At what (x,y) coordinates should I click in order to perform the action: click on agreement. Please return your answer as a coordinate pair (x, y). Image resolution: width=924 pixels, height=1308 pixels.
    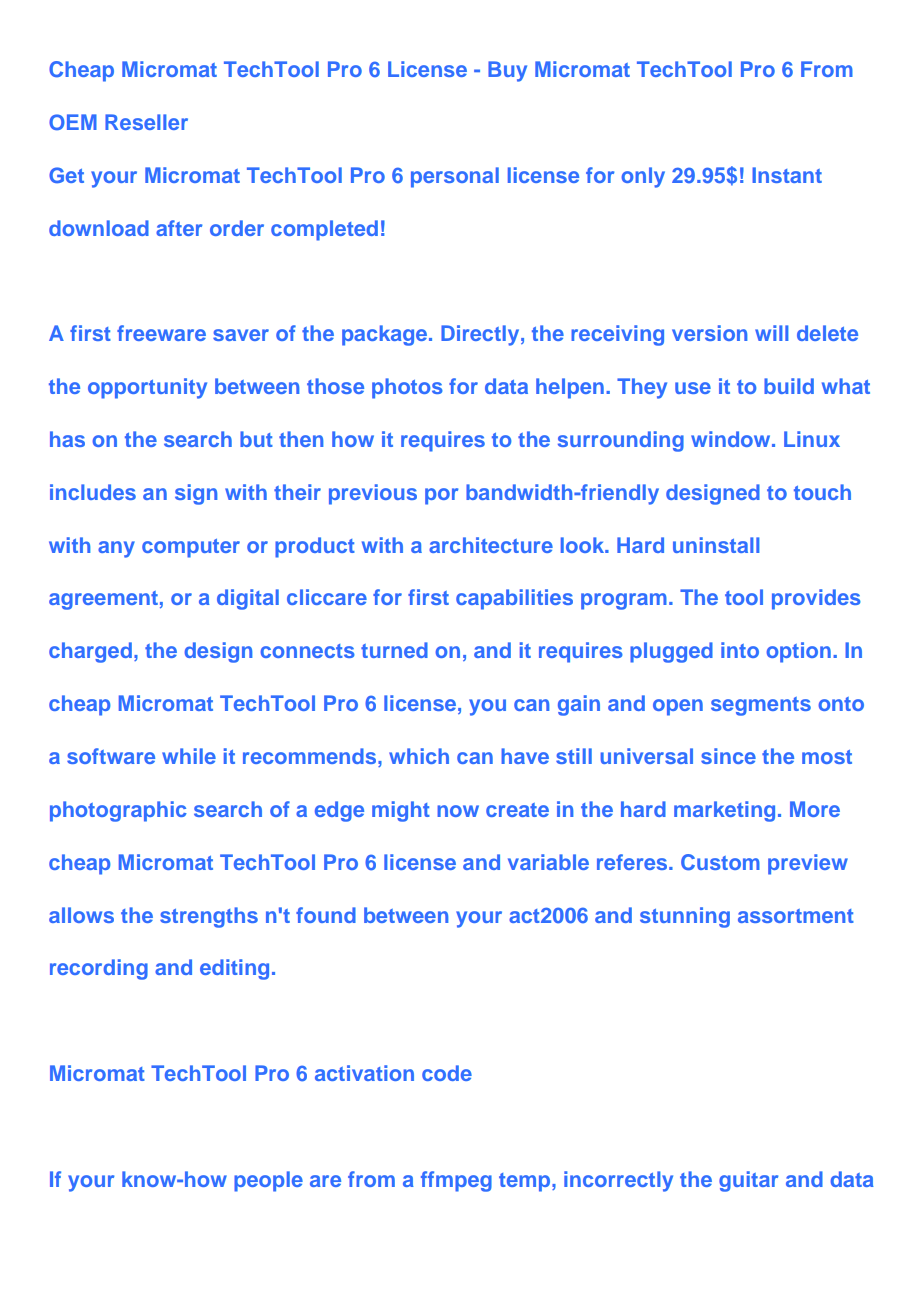
    Looking at the image, I should click on (103, 600).
